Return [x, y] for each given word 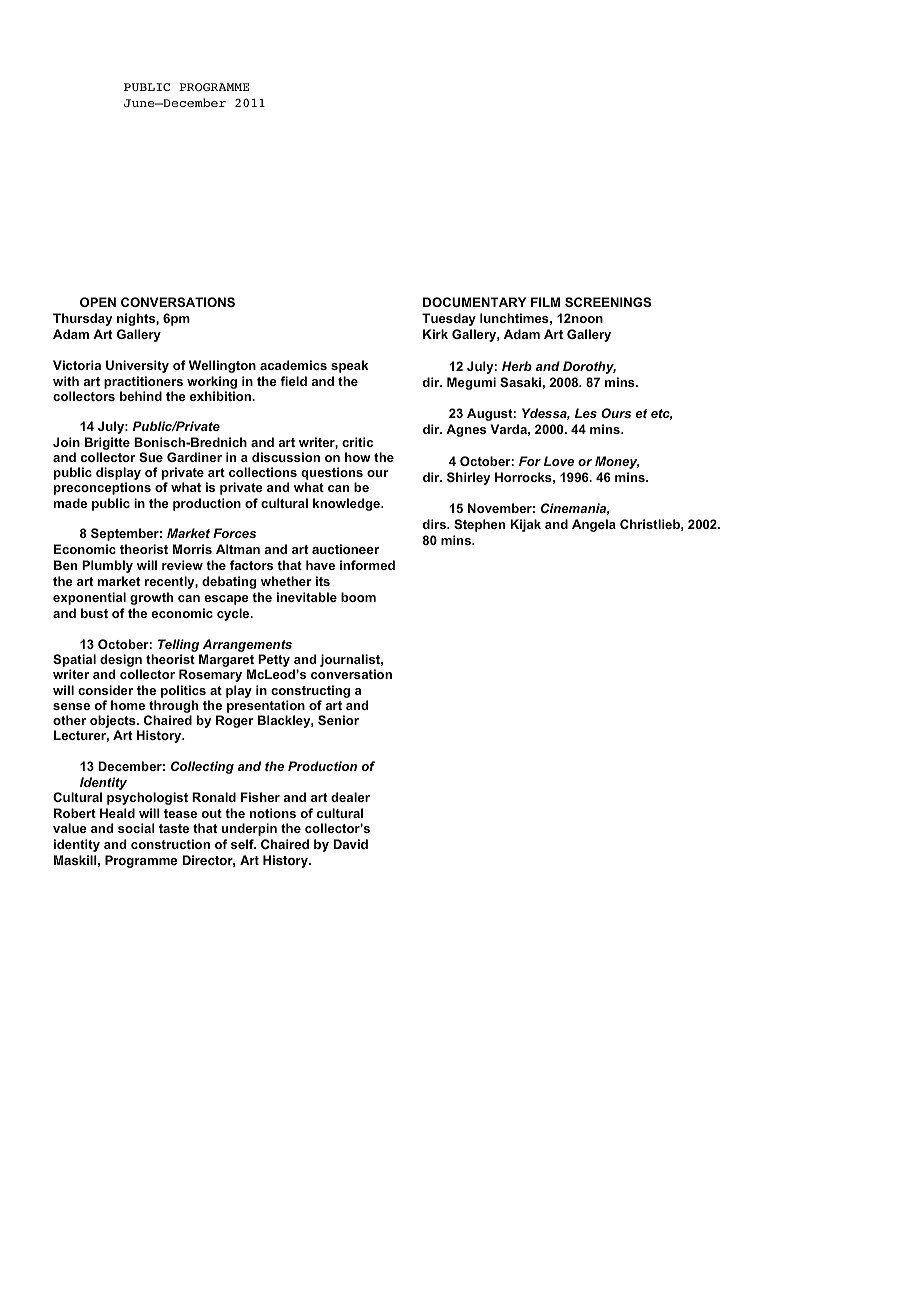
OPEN [98, 302]
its [323, 581]
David [350, 844]
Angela [594, 525]
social [136, 828]
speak [349, 366]
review [182, 565]
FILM [545, 302]
